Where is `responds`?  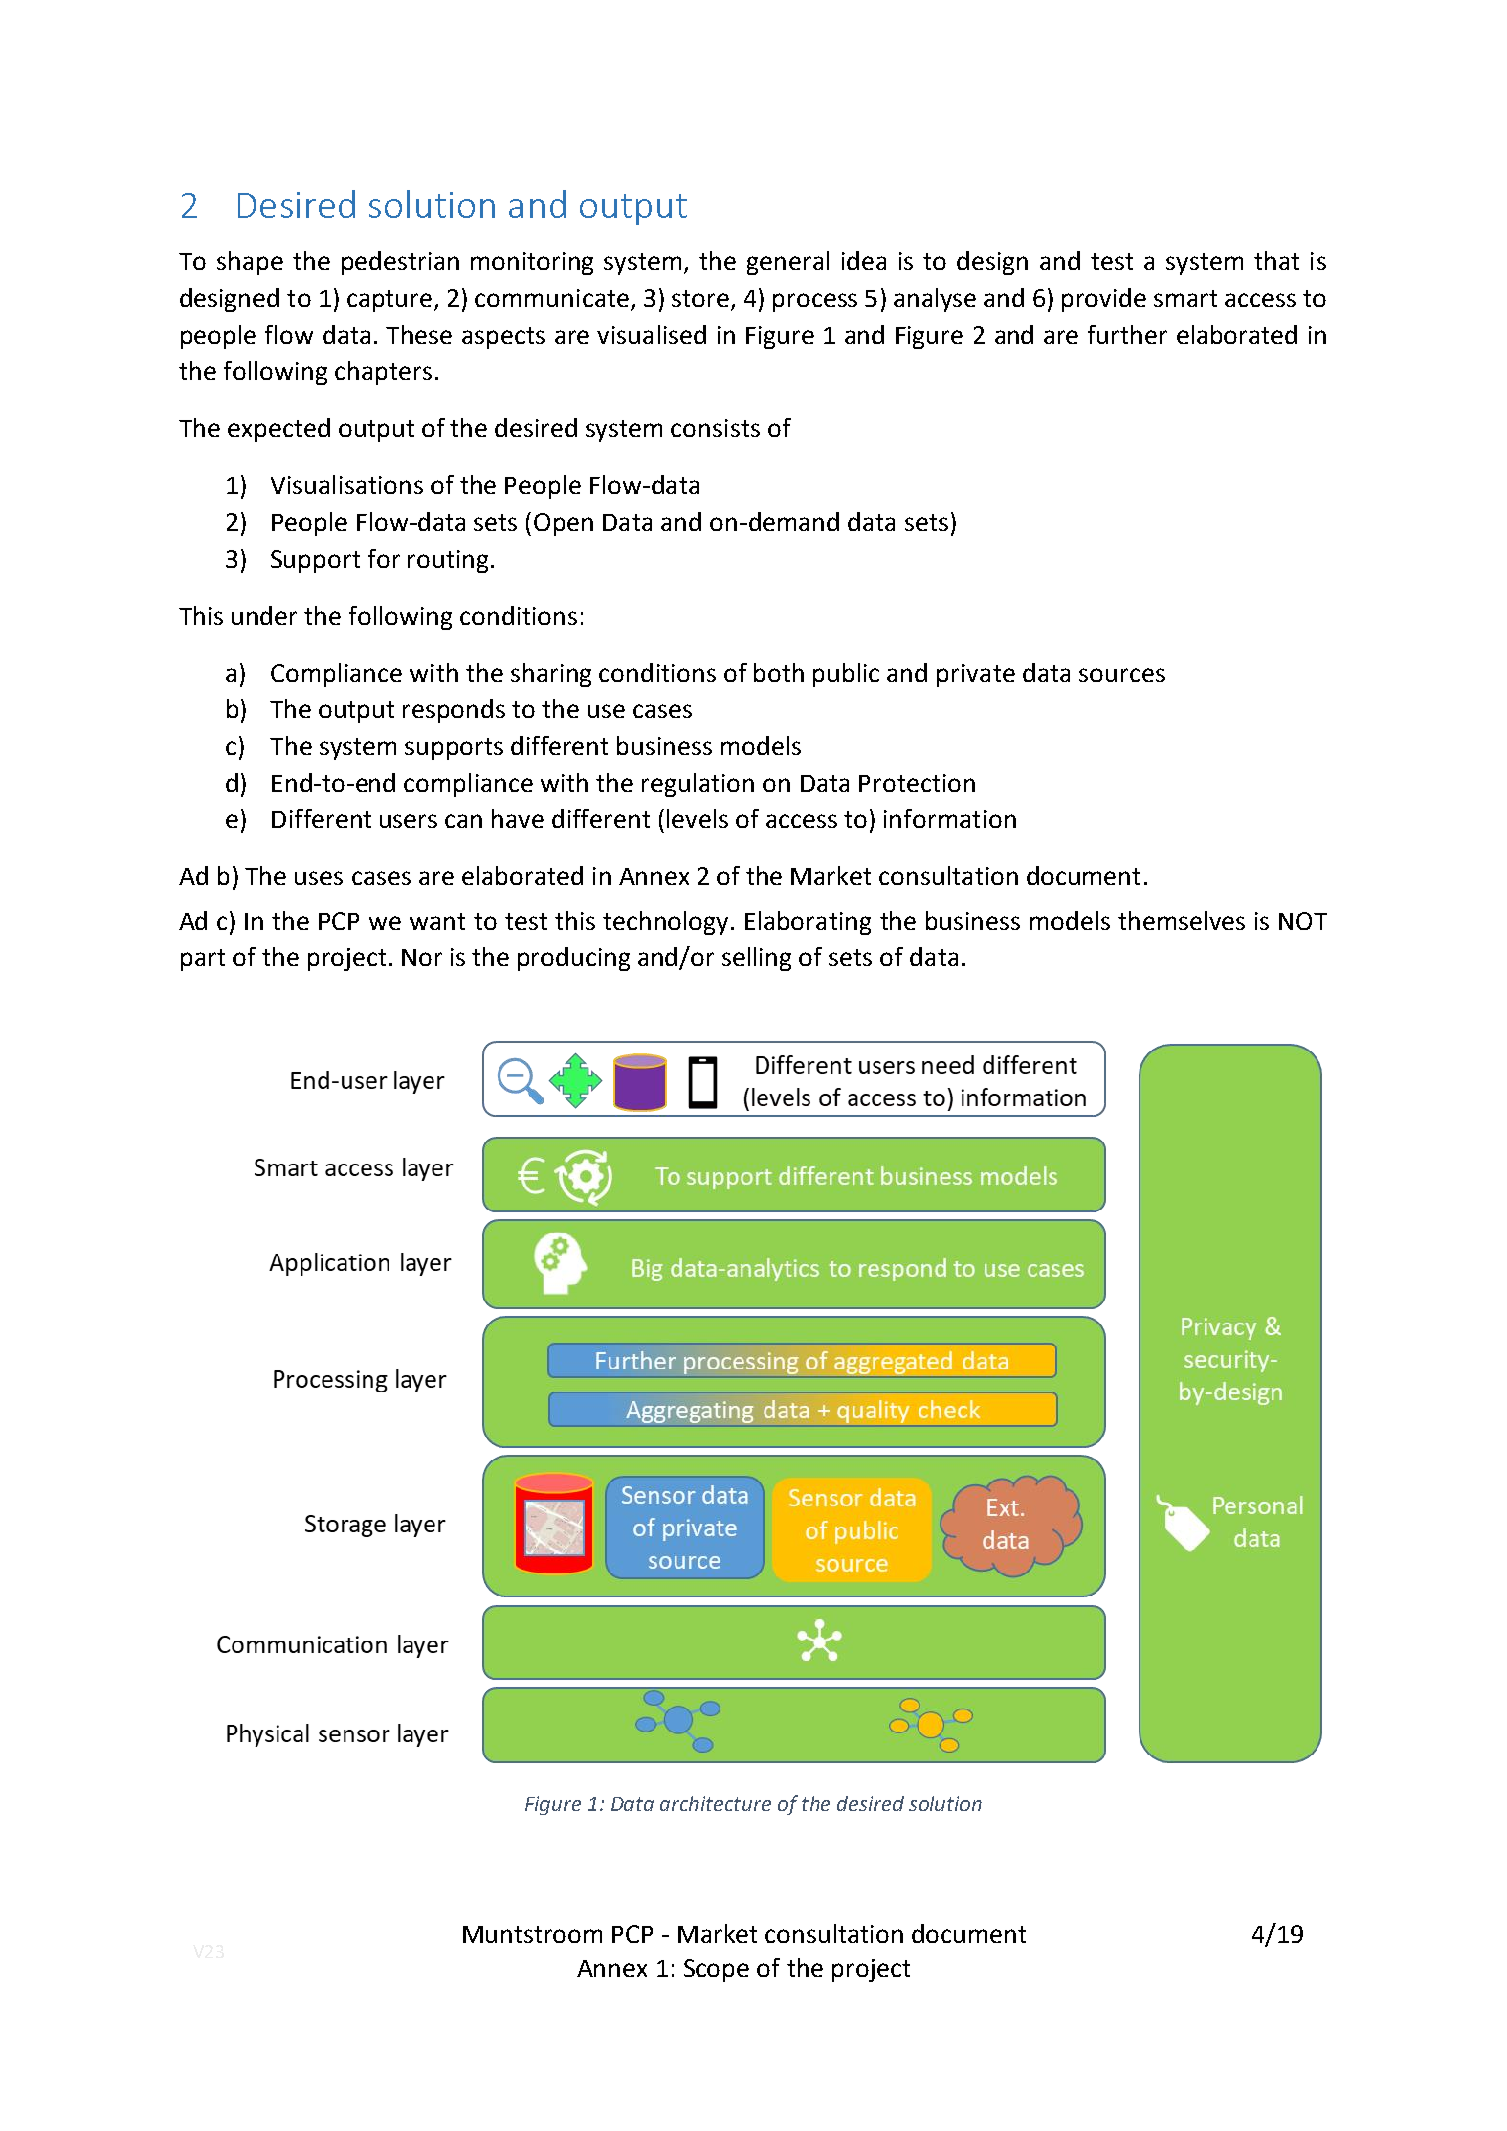
responds is located at coordinates (454, 711).
